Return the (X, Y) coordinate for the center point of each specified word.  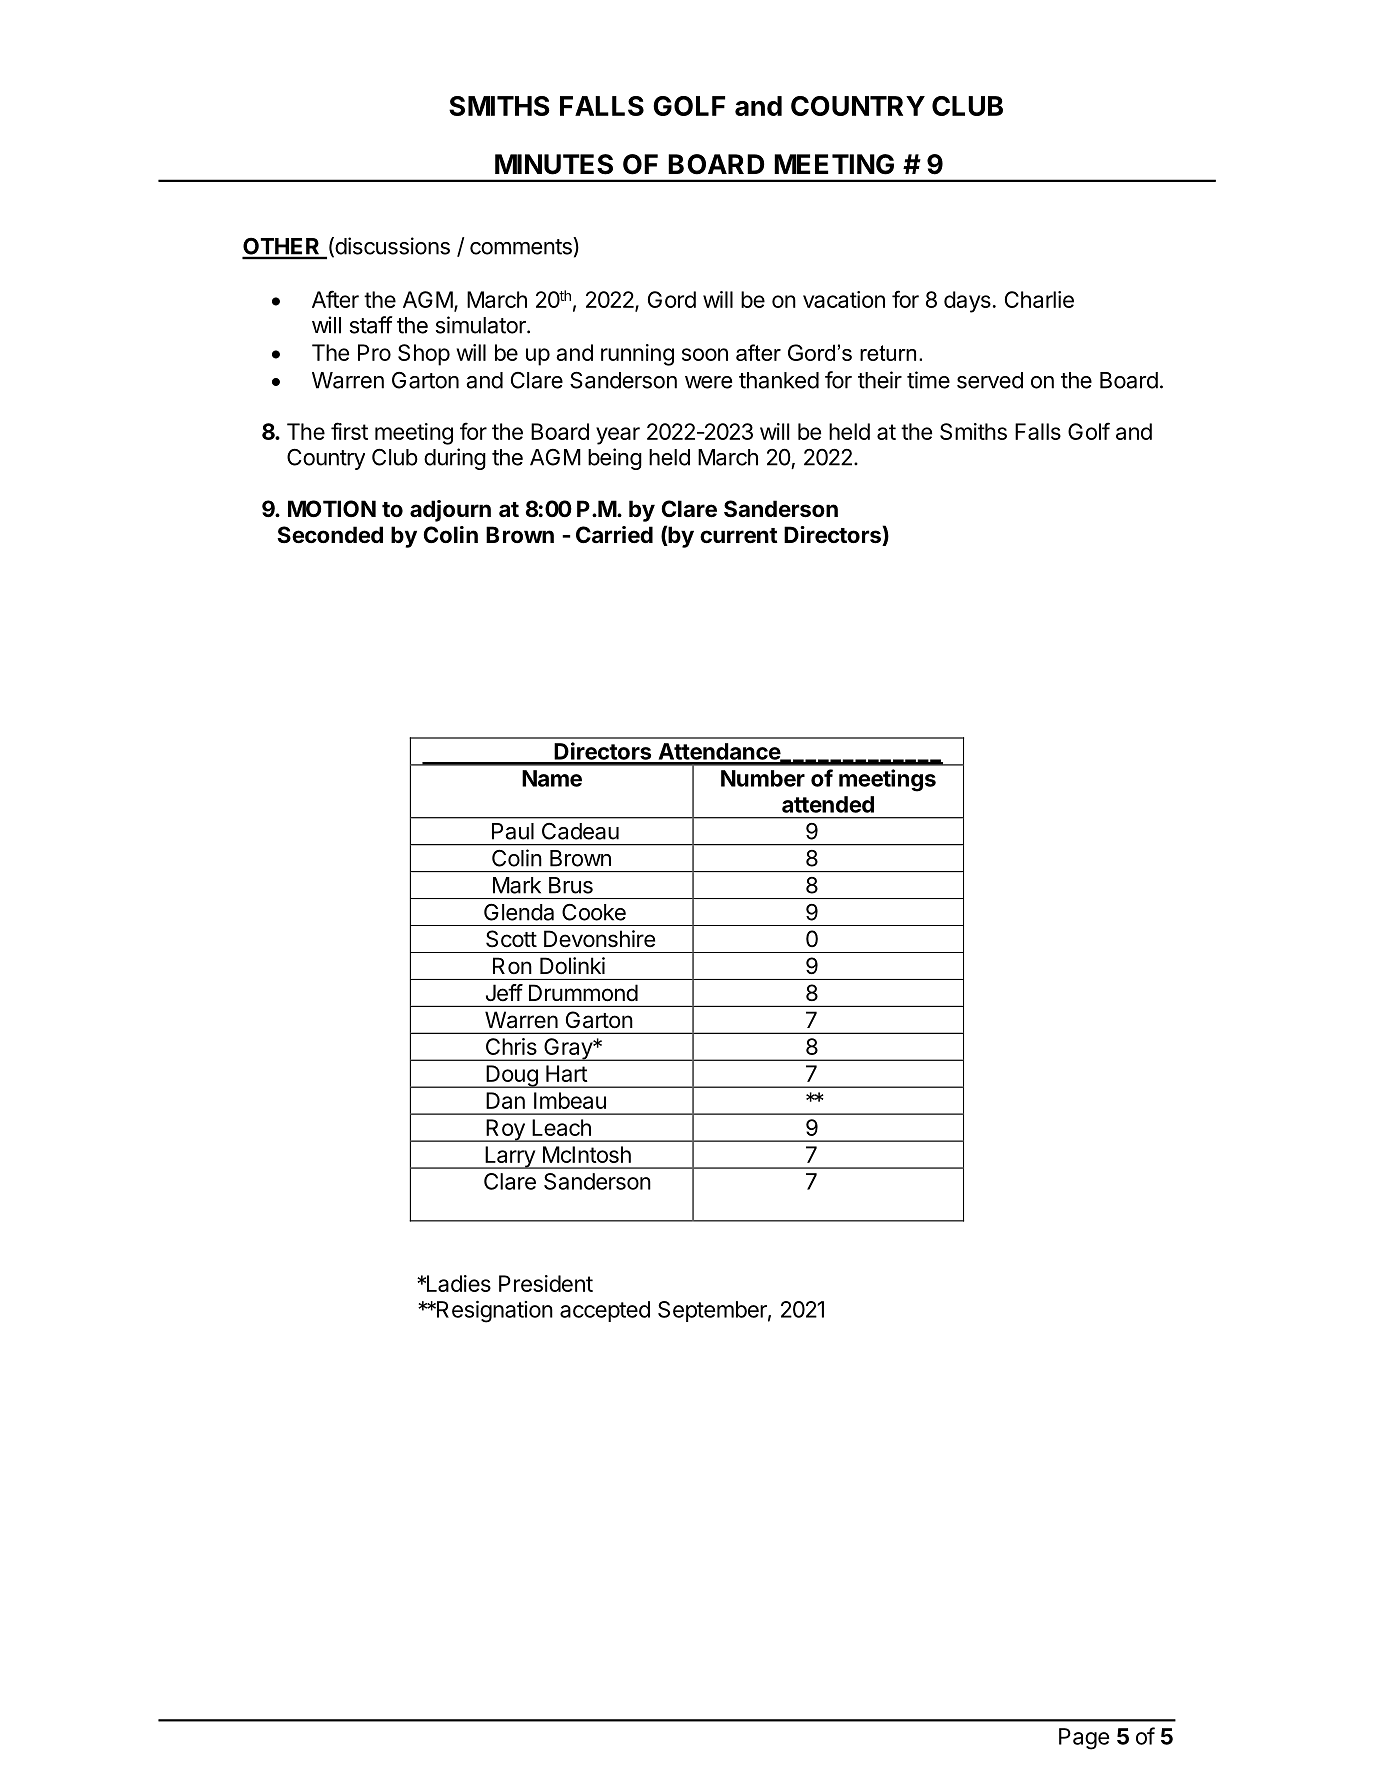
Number (763, 778)
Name (552, 778)
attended (828, 804)
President (546, 1283)
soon (705, 354)
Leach (561, 1127)
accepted (605, 1311)
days (967, 302)
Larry (510, 1157)
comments (522, 246)
